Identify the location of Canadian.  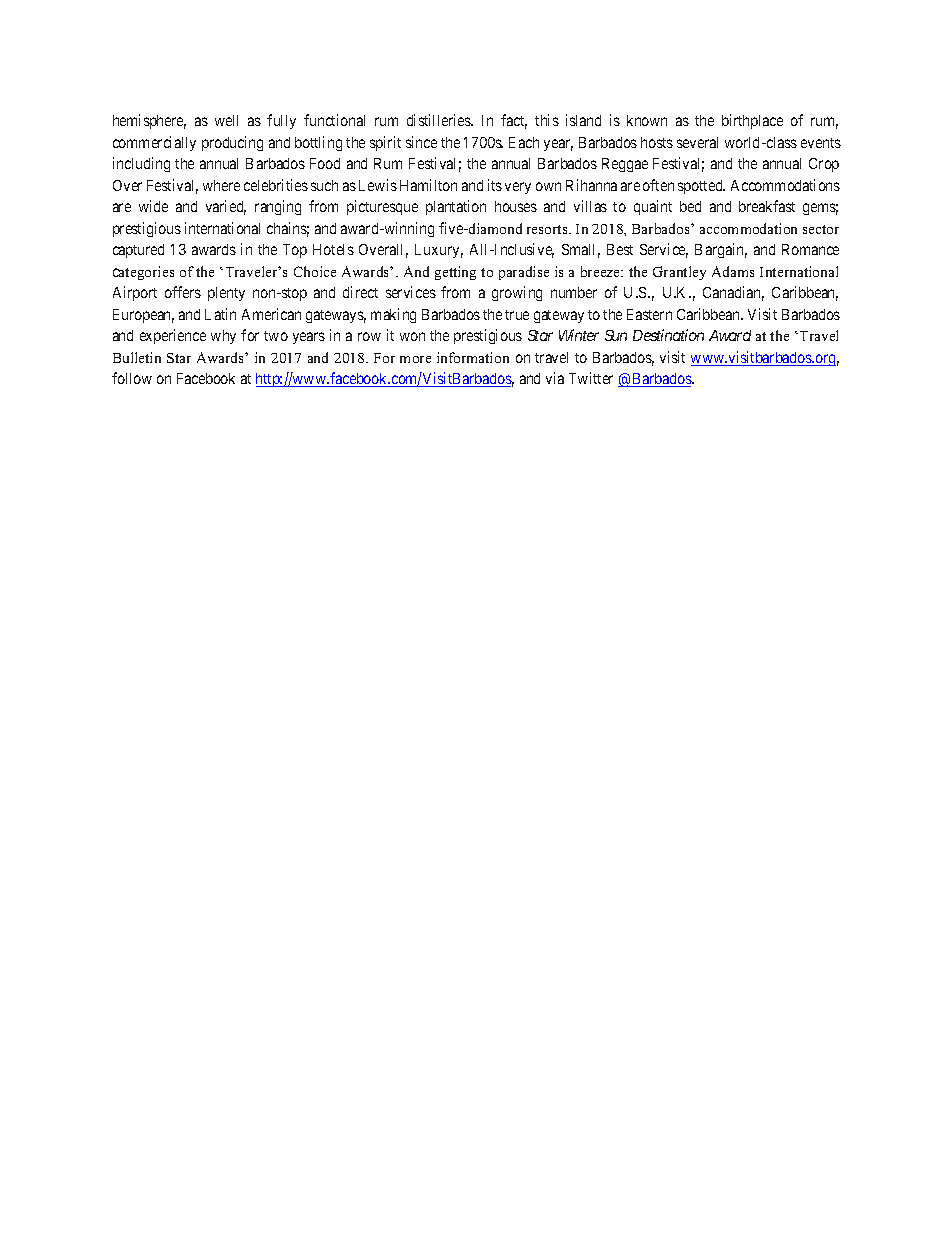
(733, 293).
